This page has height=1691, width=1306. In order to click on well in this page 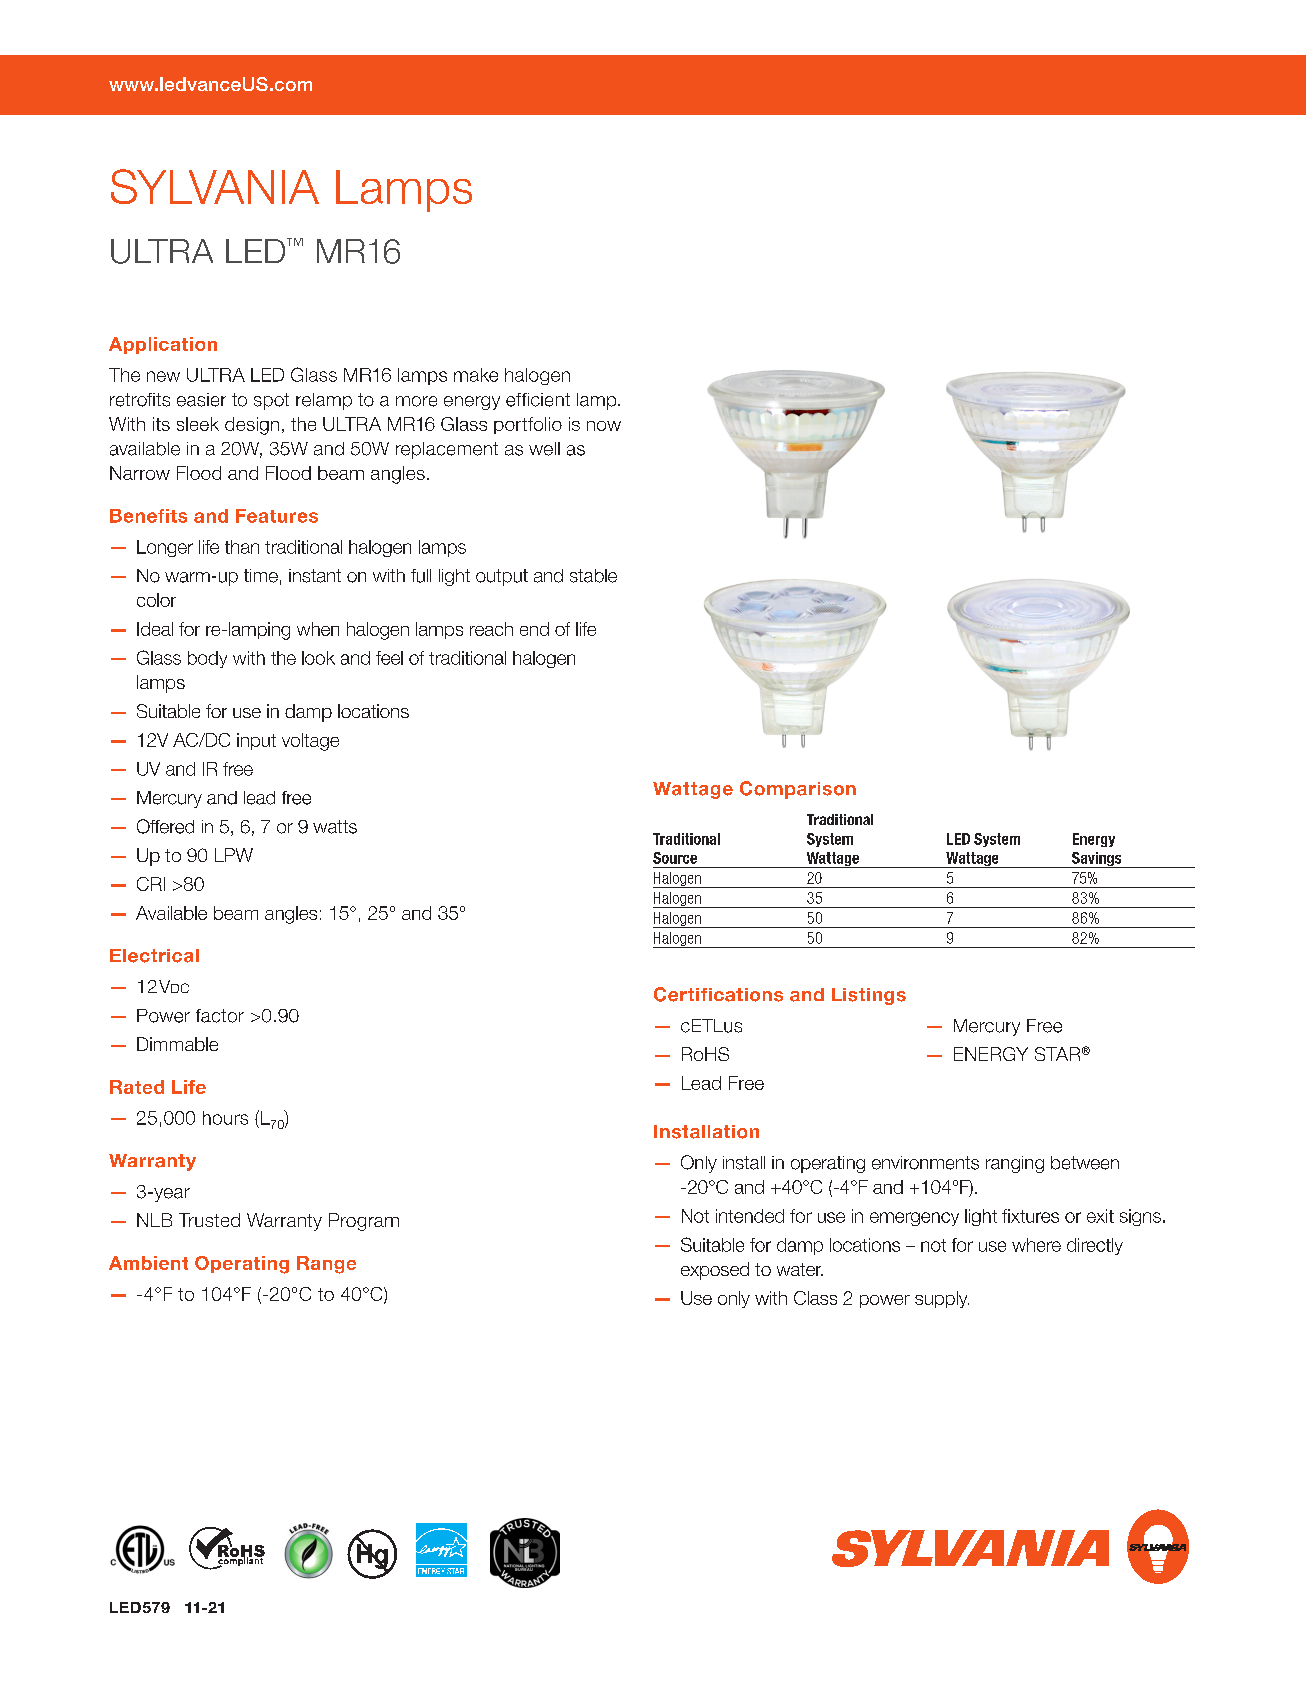, I will do `click(544, 449)`.
